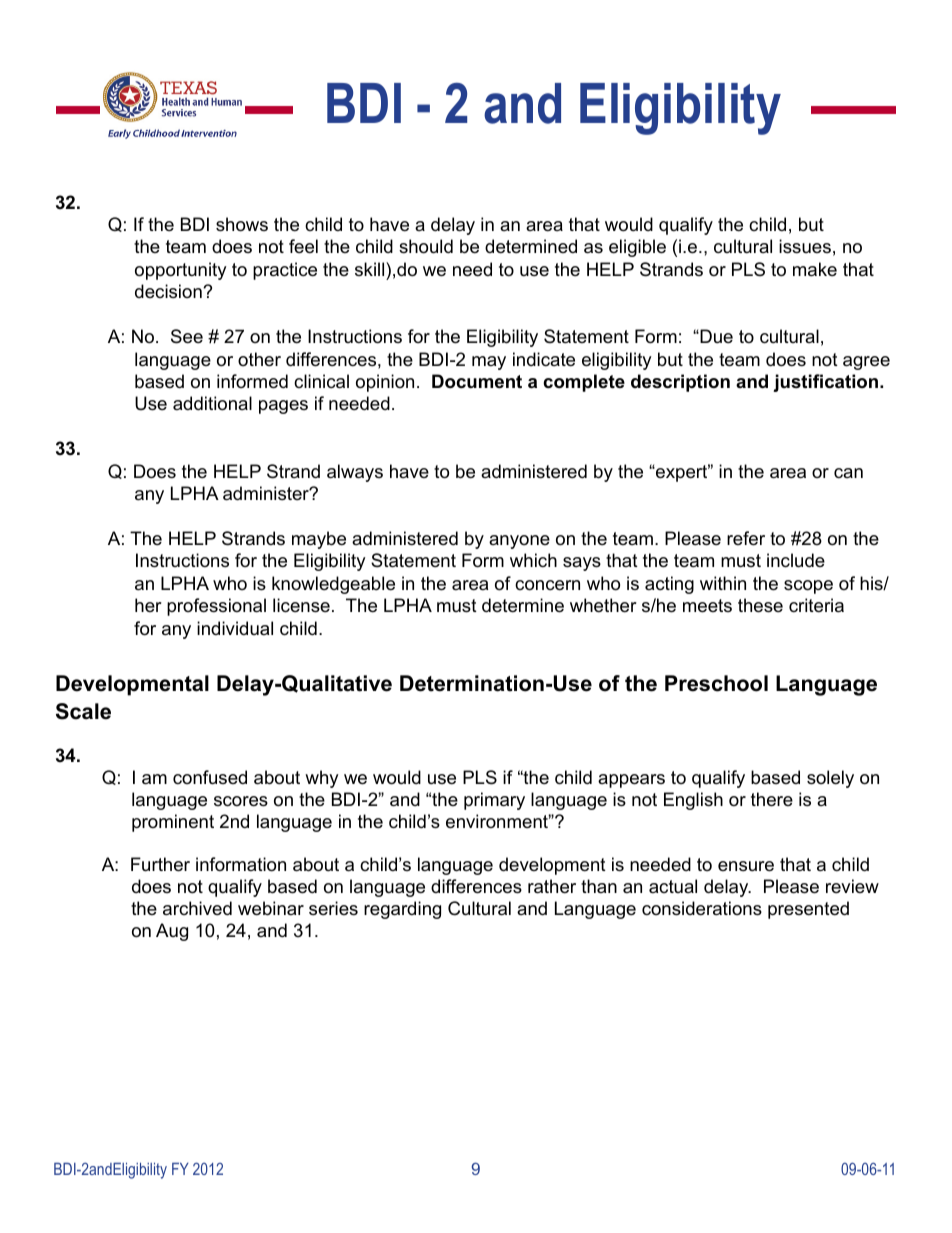 Image resolution: width=952 pixels, height=1233 pixels. What do you see at coordinates (402, 910) in the image?
I see `regarding` at bounding box center [402, 910].
